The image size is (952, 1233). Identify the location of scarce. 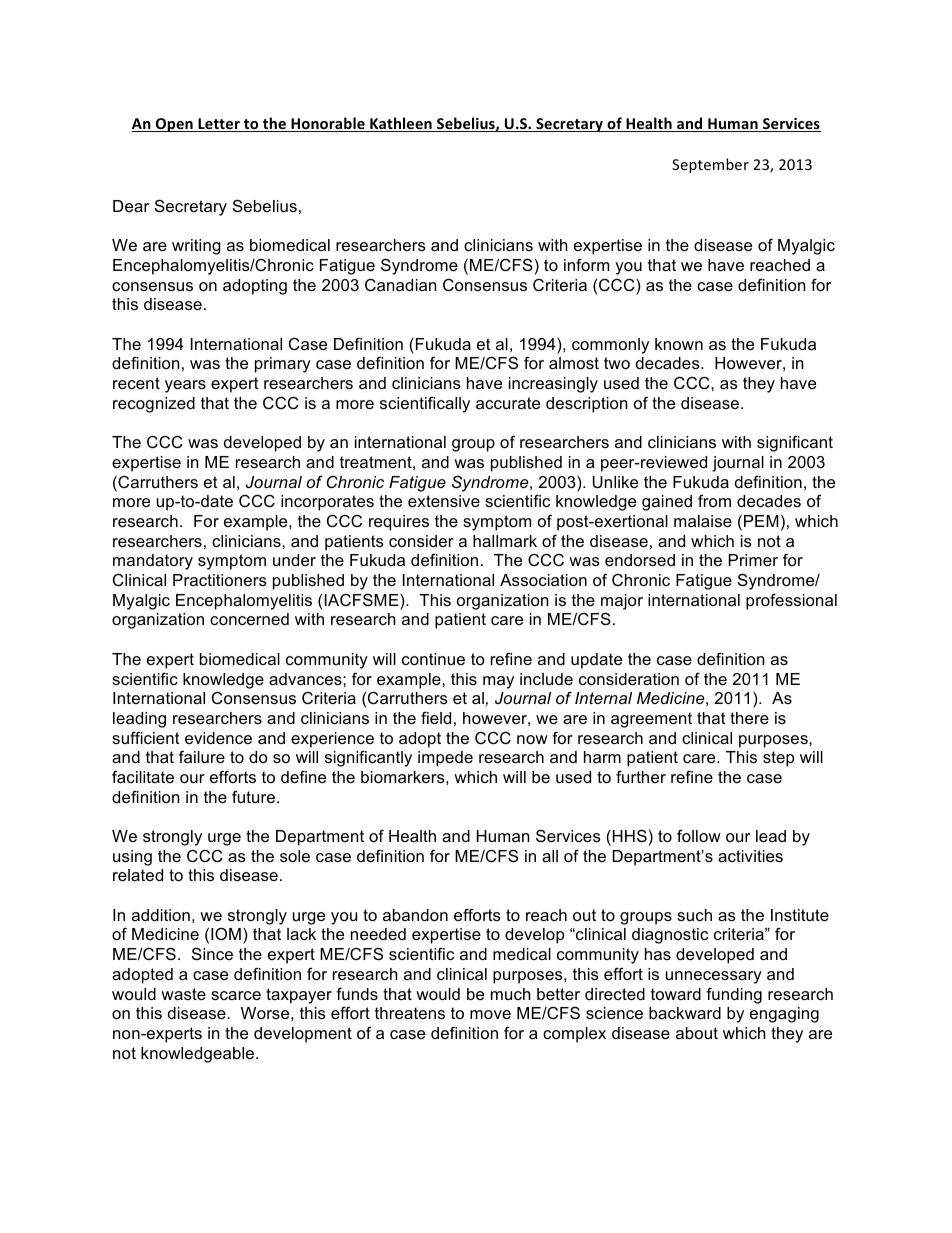
(236, 995).
